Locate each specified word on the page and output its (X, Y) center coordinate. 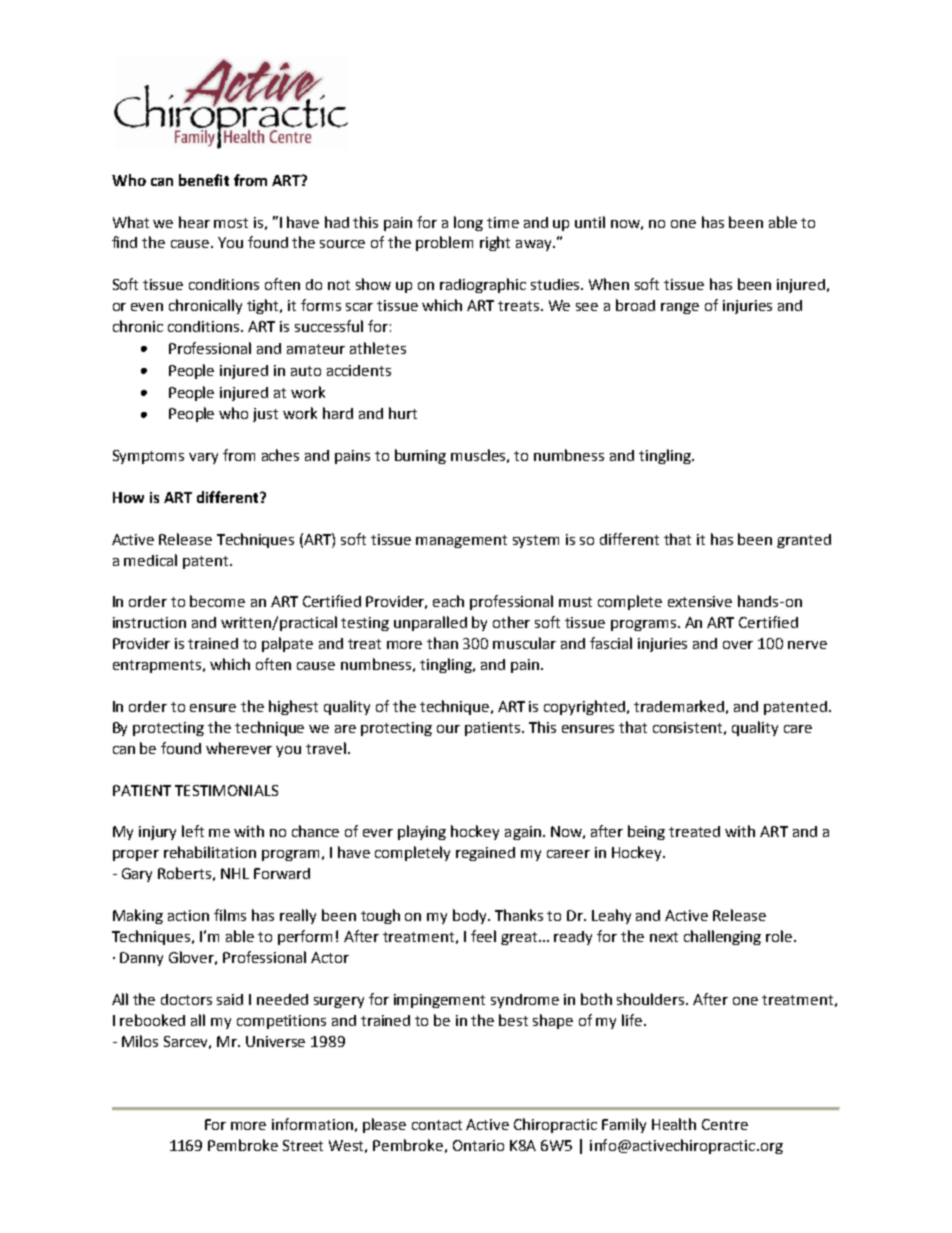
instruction (149, 622)
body (471, 916)
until (590, 222)
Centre (725, 1124)
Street (303, 1145)
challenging (722, 937)
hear (194, 222)
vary (203, 458)
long (468, 223)
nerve (807, 645)
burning (420, 456)
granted (804, 541)
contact (437, 1125)
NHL (235, 873)
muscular (524, 643)
